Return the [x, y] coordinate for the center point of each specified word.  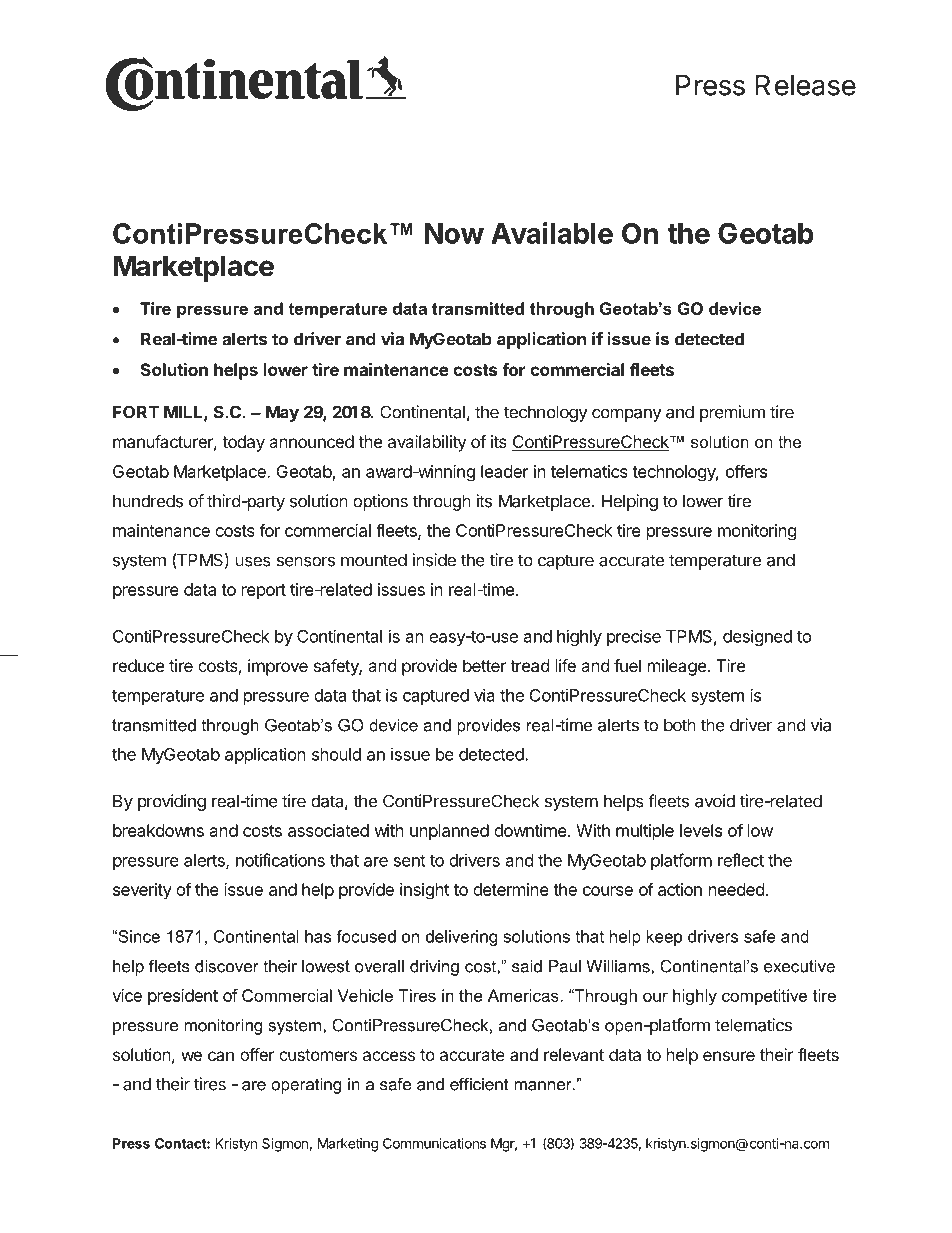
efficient [479, 1084]
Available [552, 233]
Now [454, 233]
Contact [181, 1143]
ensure [729, 1056]
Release [805, 85]
